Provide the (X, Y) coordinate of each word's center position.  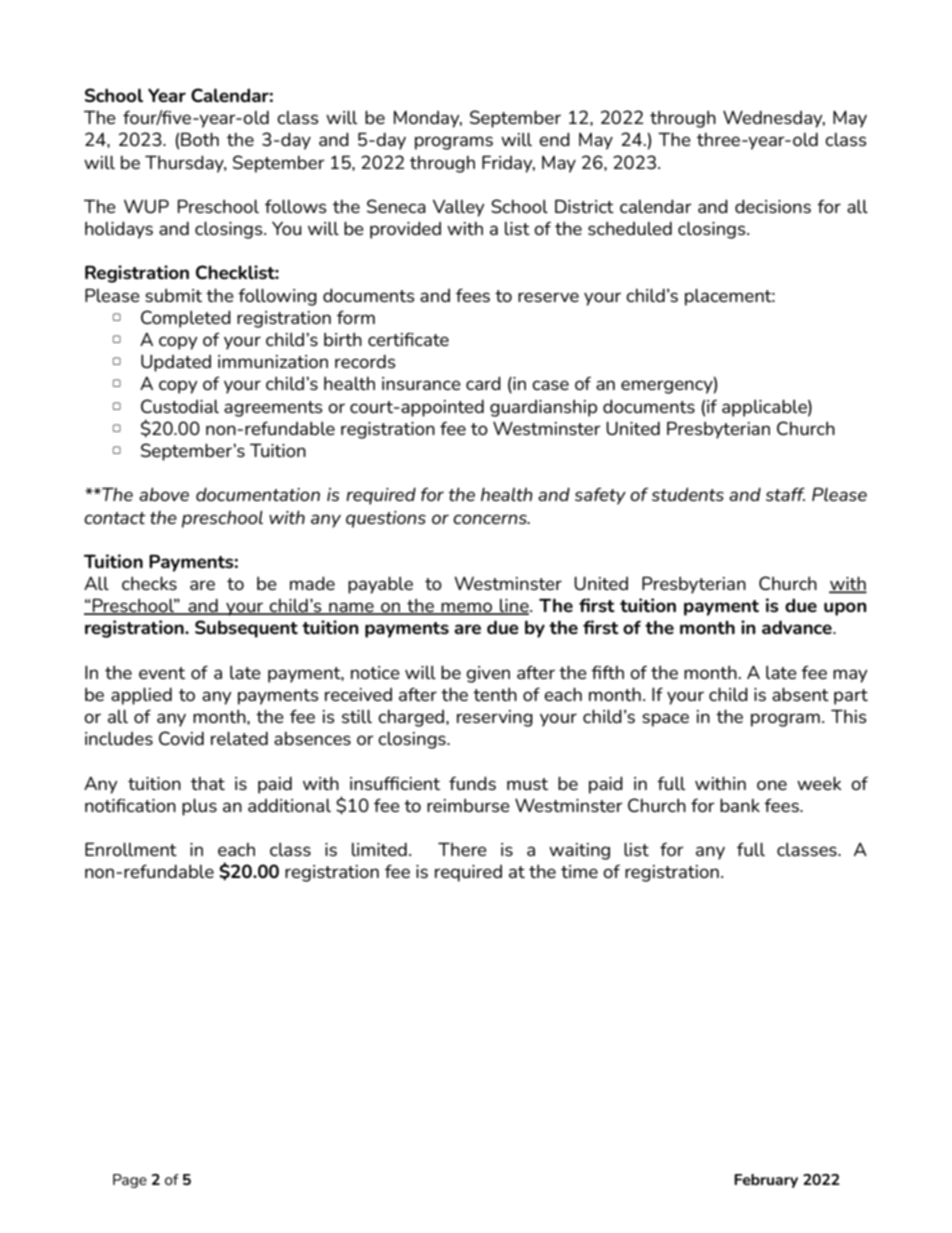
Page (130, 1181)
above (164, 494)
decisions (773, 206)
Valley (458, 208)
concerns (491, 519)
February (766, 1181)
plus (199, 807)
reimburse (468, 805)
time (579, 871)
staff (785, 494)
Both (200, 139)
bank (740, 805)
